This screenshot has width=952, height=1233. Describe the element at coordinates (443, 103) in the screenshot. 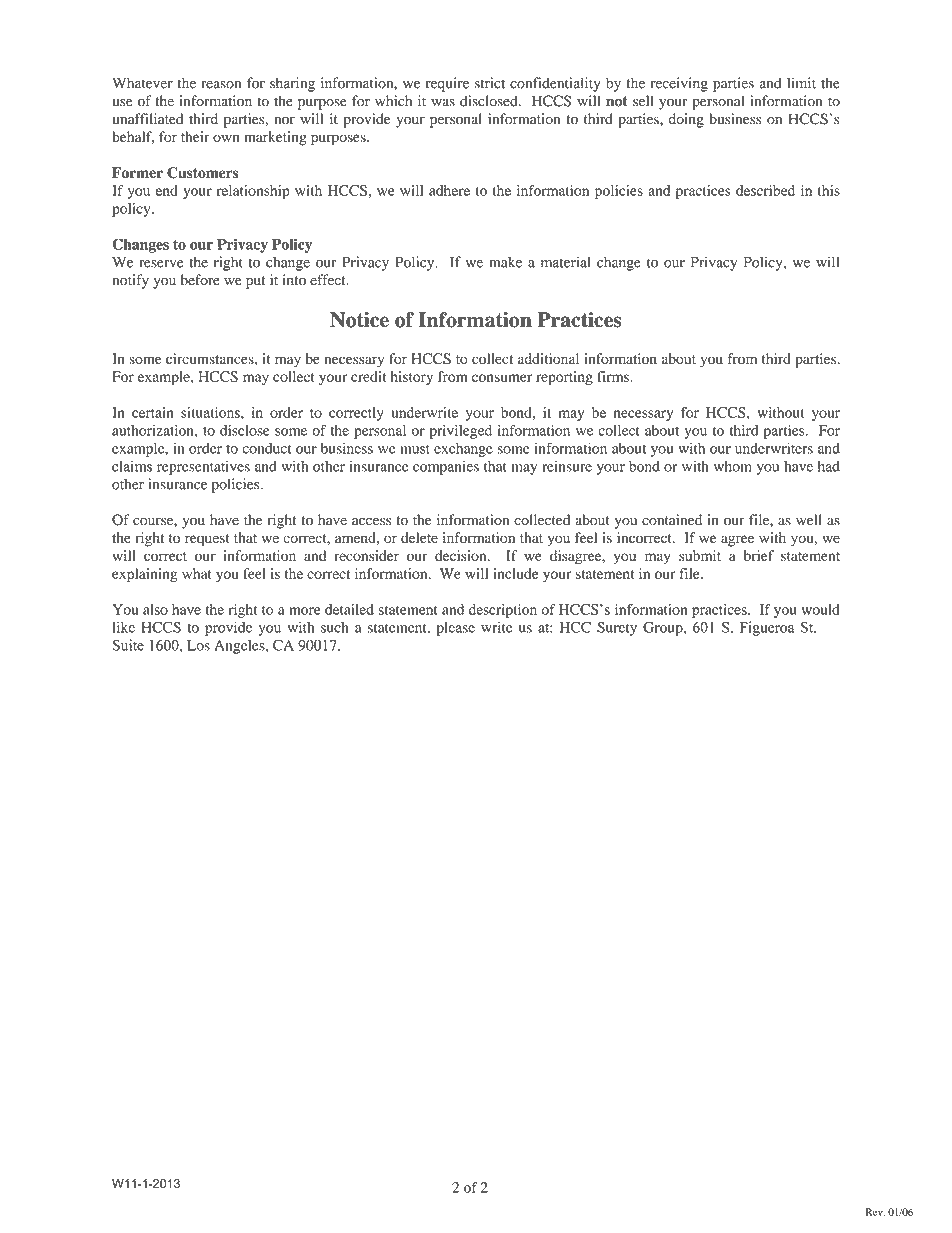

I see `was` at that location.
